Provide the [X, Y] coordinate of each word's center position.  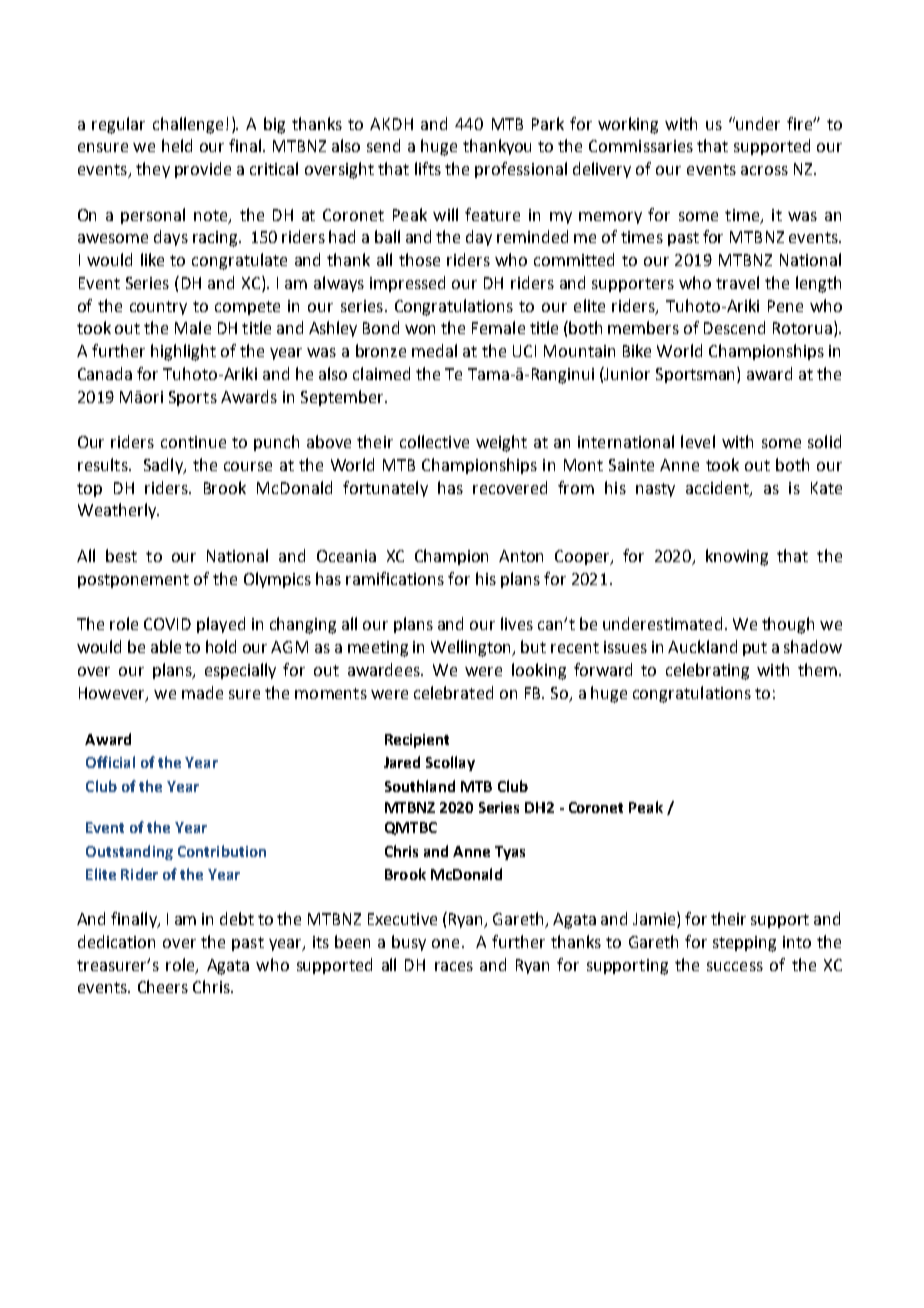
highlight [183, 352]
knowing [737, 557]
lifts [428, 168]
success [735, 966]
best [121, 555]
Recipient [417, 741]
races [454, 966]
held [177, 145]
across [764, 170]
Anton [521, 556]
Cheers [163, 986]
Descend [734, 327]
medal [434, 350]
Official [110, 762]
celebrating [707, 671]
